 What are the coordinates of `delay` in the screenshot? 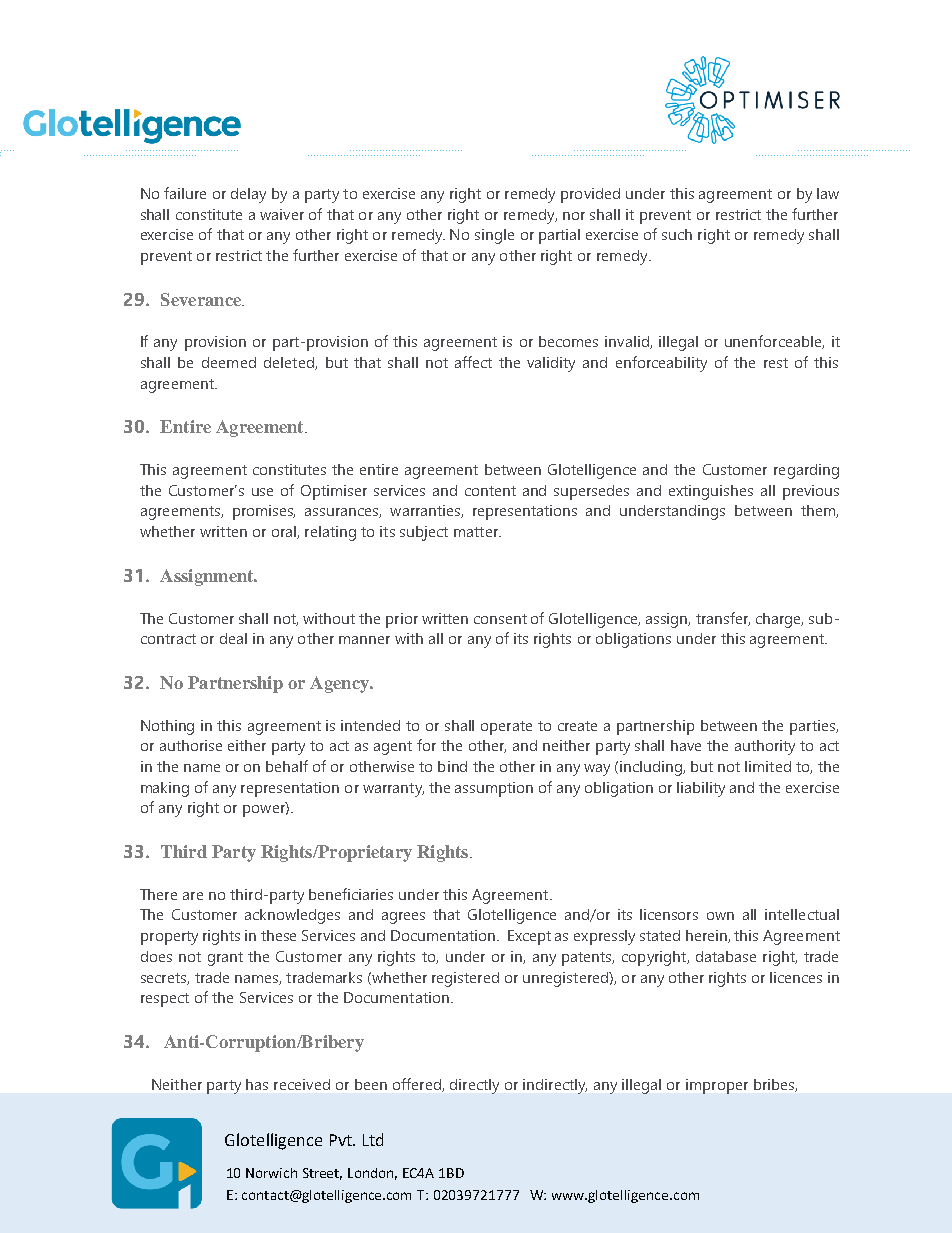 It's located at (248, 195).
